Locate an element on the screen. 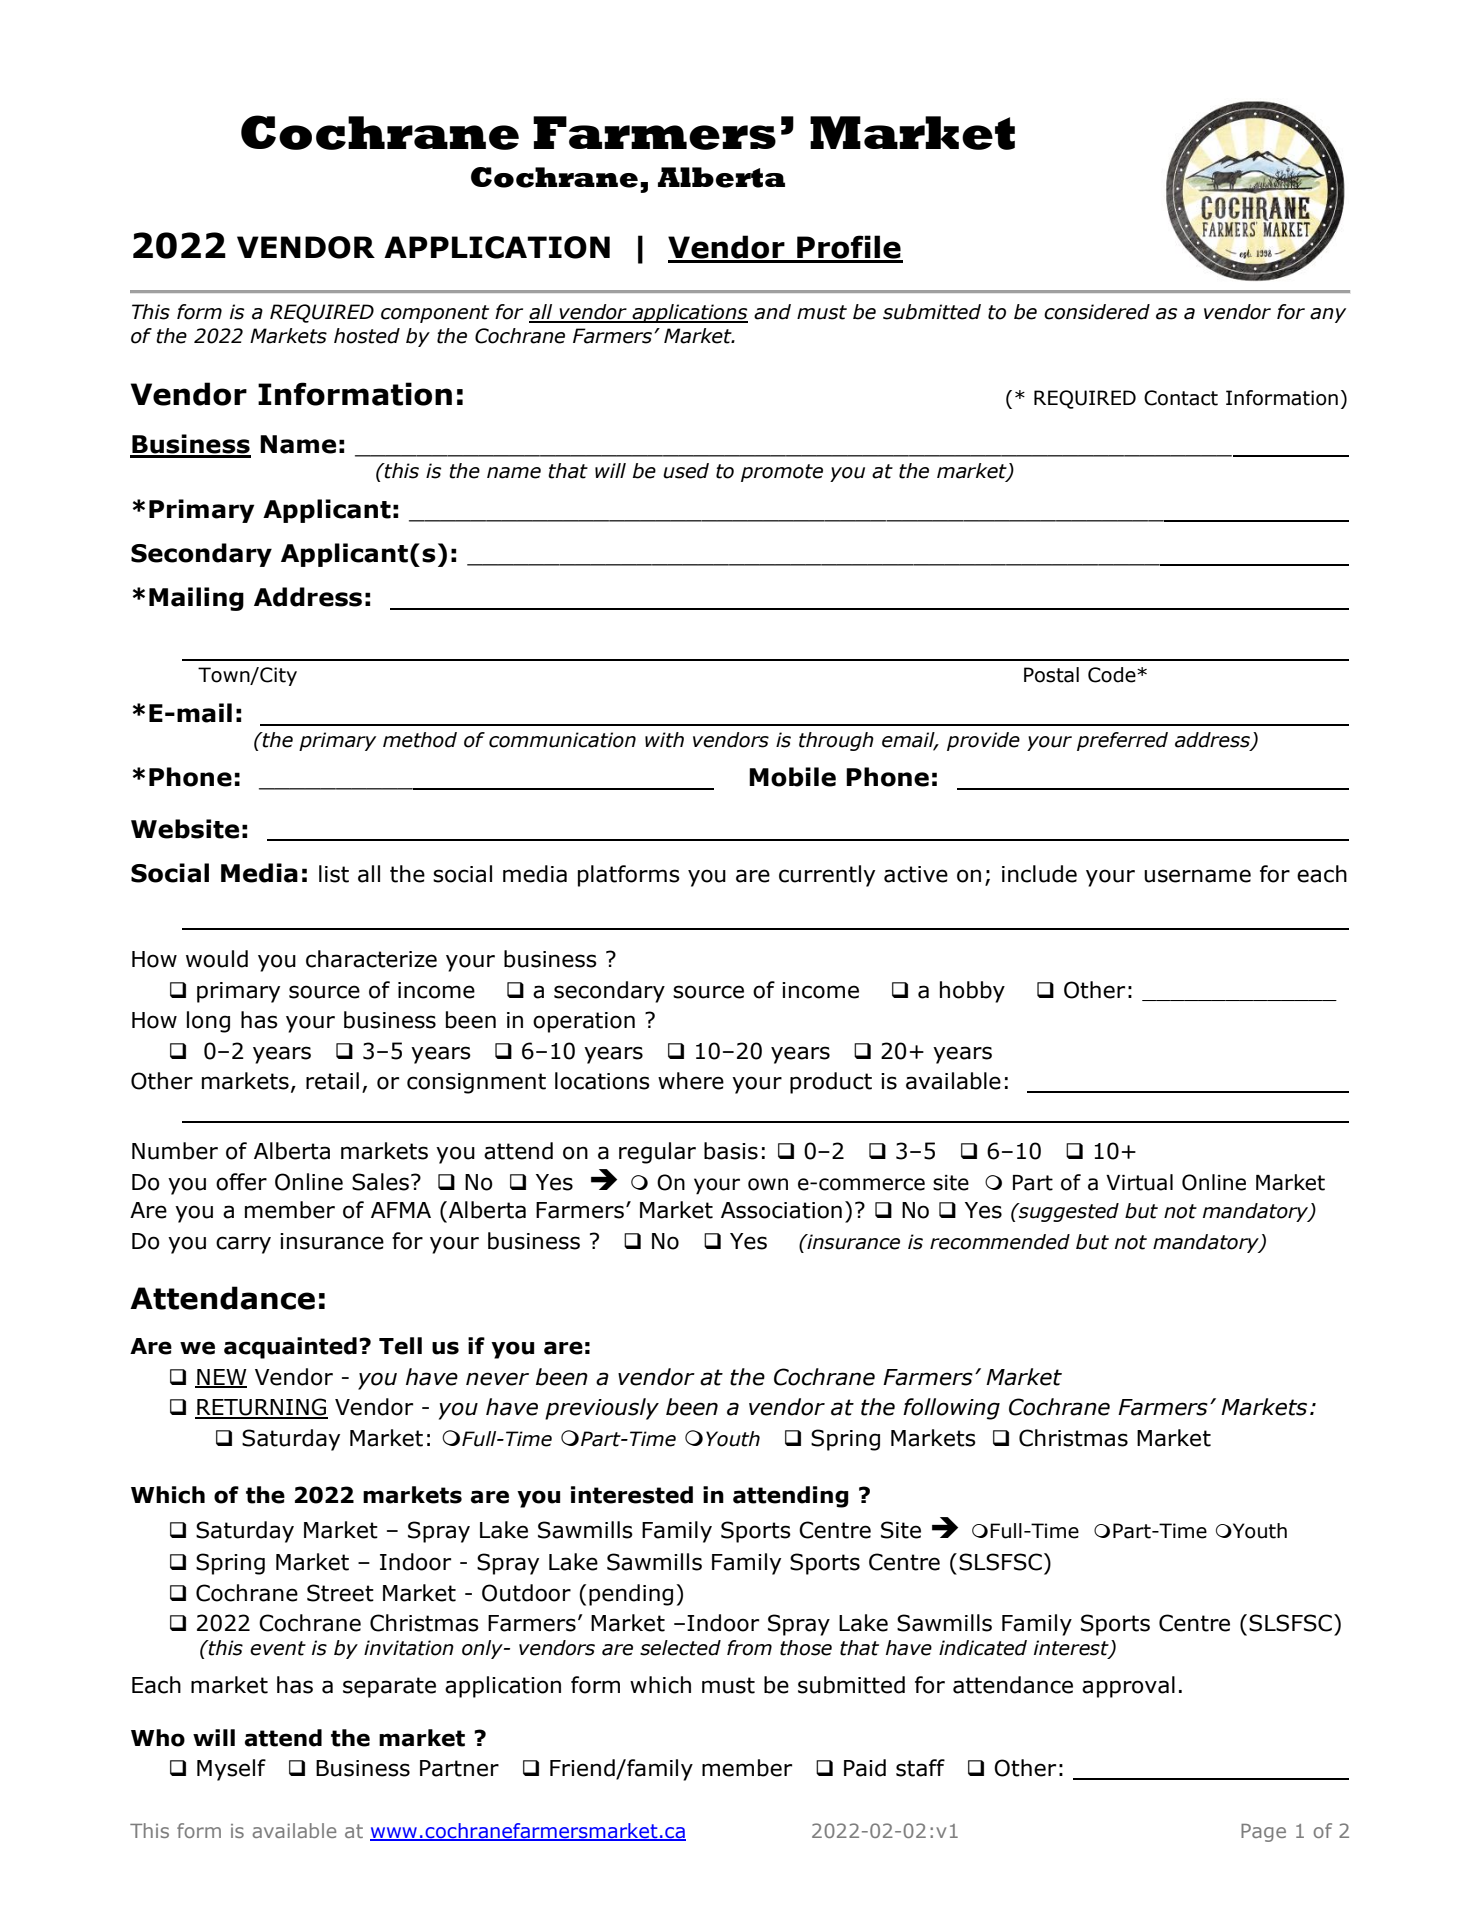 The image size is (1481, 1917). retail is located at coordinates (332, 1081).
